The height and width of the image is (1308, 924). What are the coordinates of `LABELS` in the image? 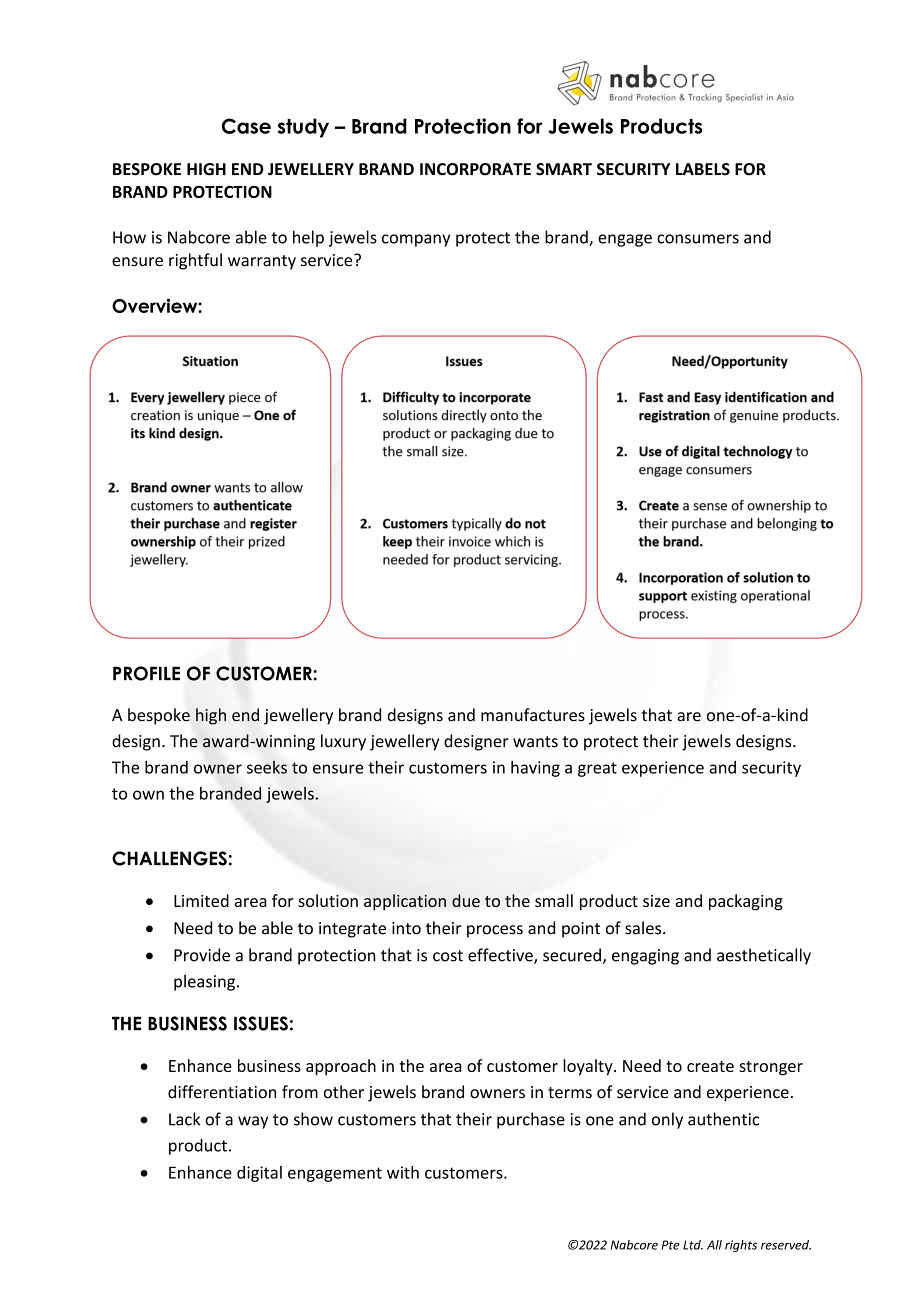 It's located at (703, 169).
